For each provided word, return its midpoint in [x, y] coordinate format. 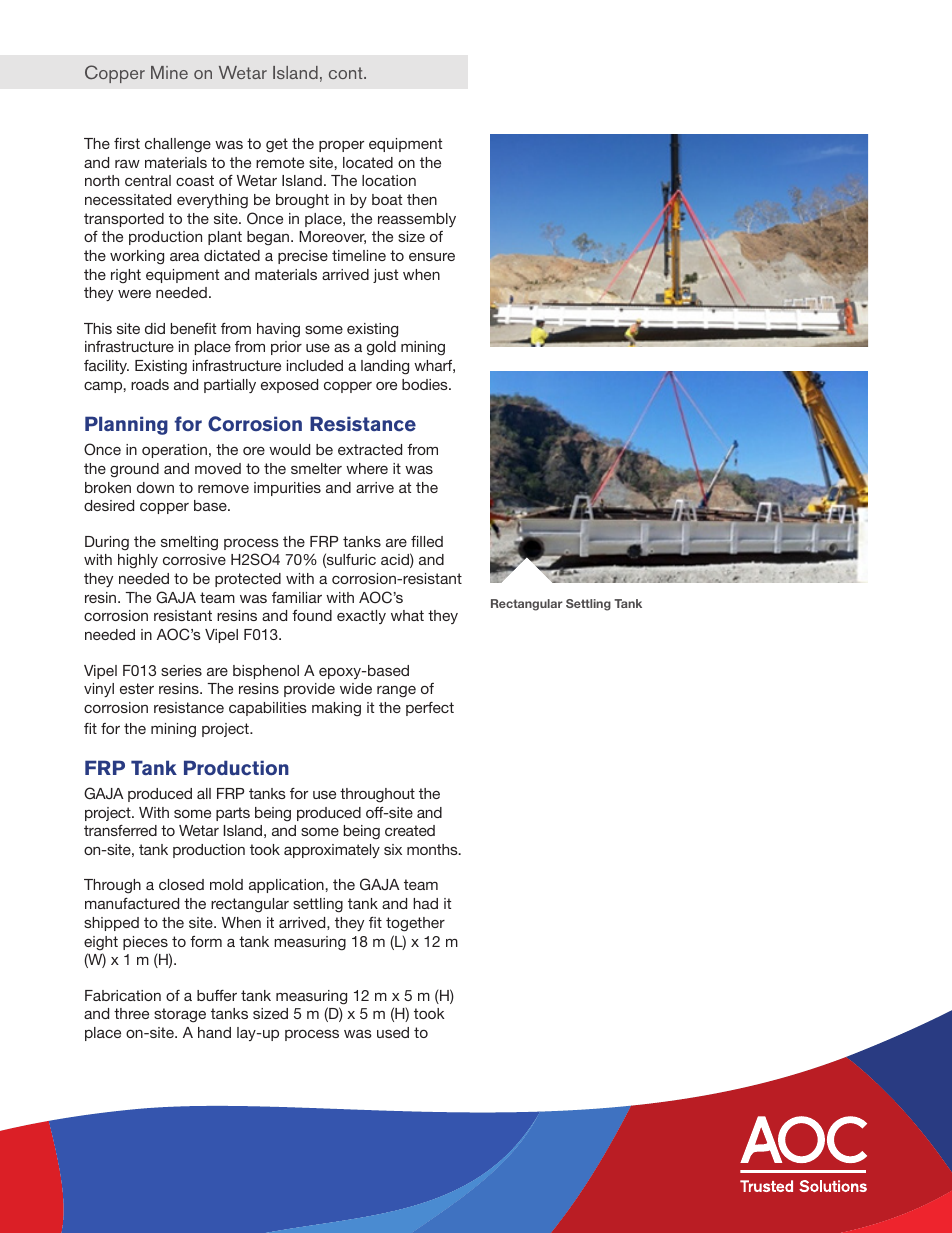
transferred [120, 830]
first [127, 143]
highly [138, 561]
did [155, 328]
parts [233, 814]
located [368, 162]
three [131, 1013]
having [278, 330]
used [393, 1032]
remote [280, 162]
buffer [217, 995]
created [410, 830]
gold [381, 348]
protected [248, 580]
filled [427, 541]
